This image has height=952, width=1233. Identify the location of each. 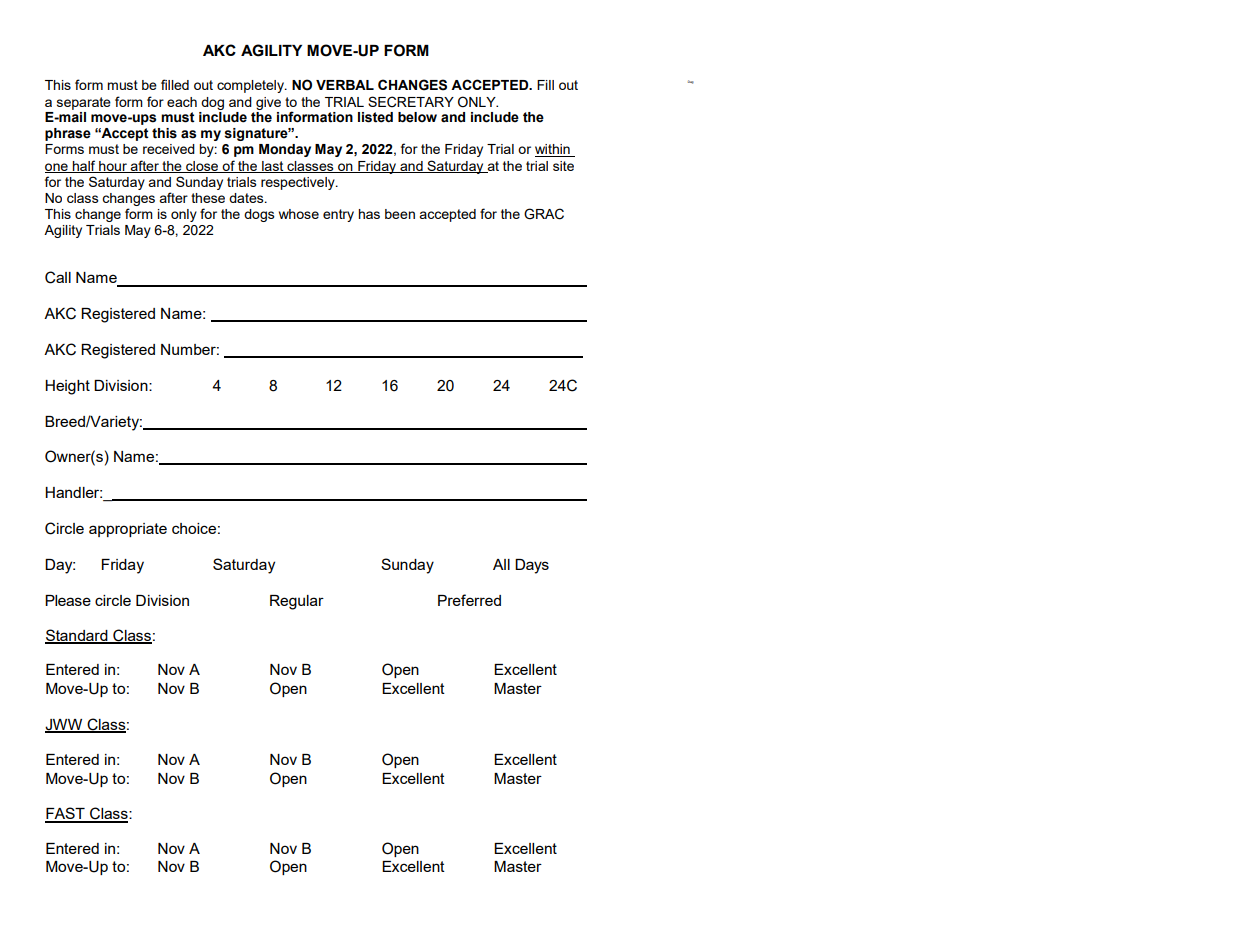
(182, 102).
